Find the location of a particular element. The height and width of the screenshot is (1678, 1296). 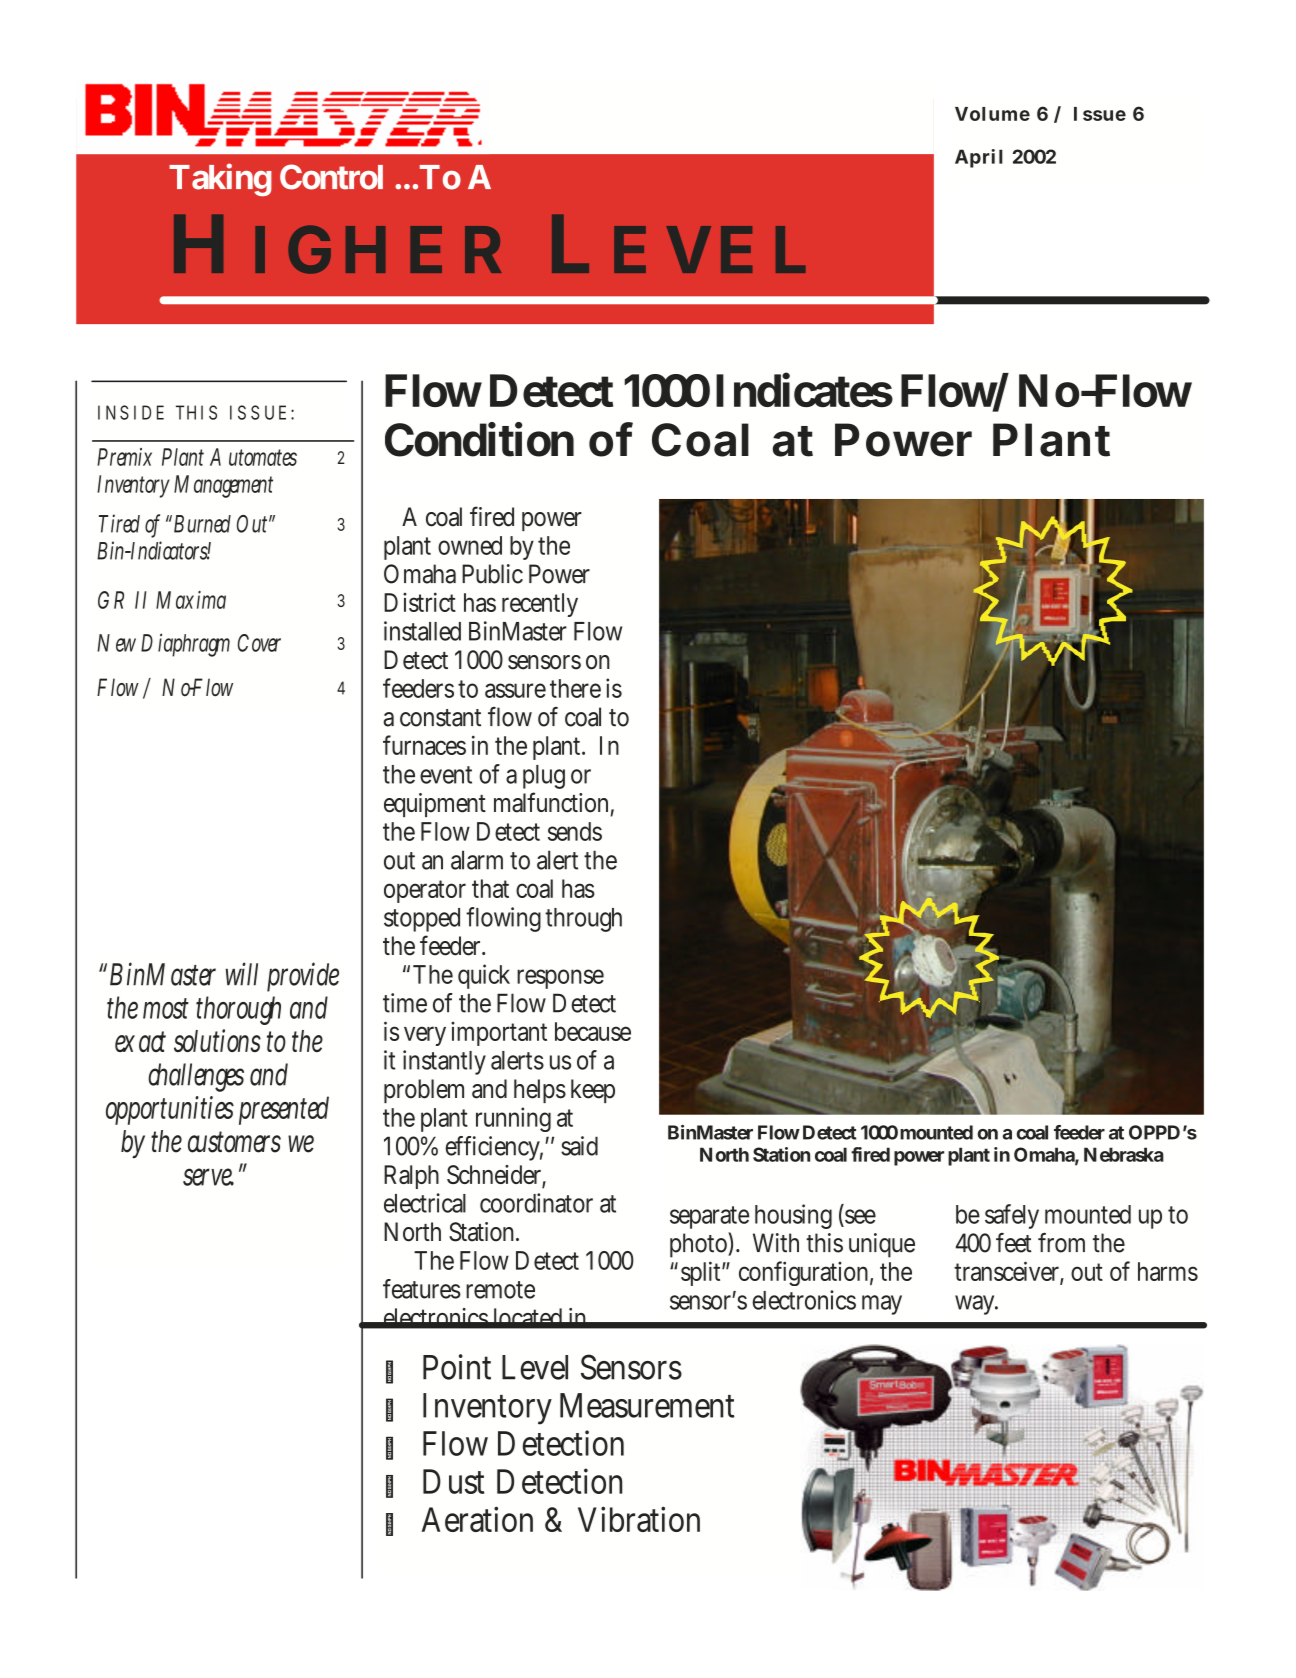

through is located at coordinates (583, 920).
